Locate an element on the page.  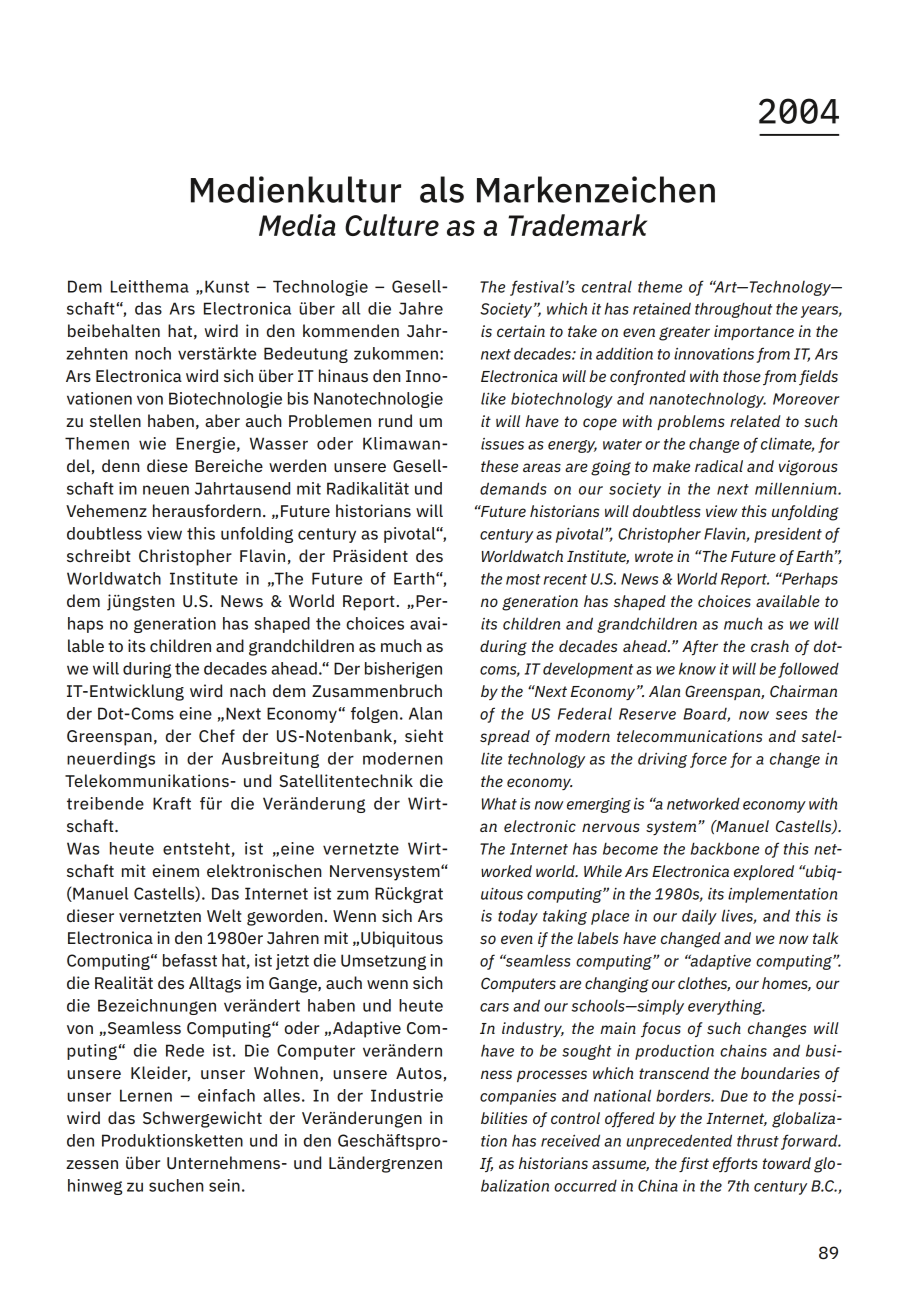
throughout is located at coordinates (733, 310).
